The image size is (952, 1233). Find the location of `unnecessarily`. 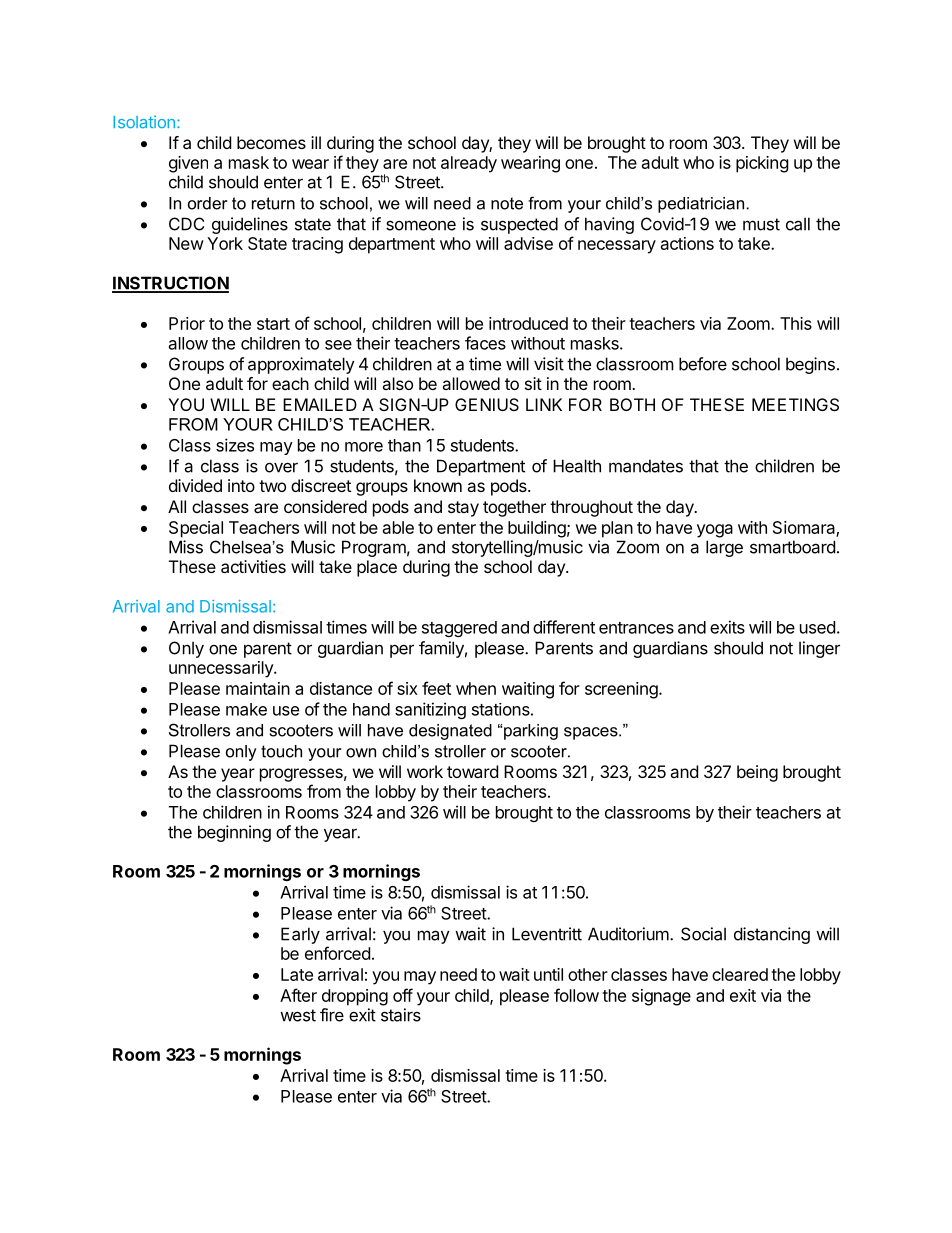

unnecessarily is located at coordinates (222, 669).
